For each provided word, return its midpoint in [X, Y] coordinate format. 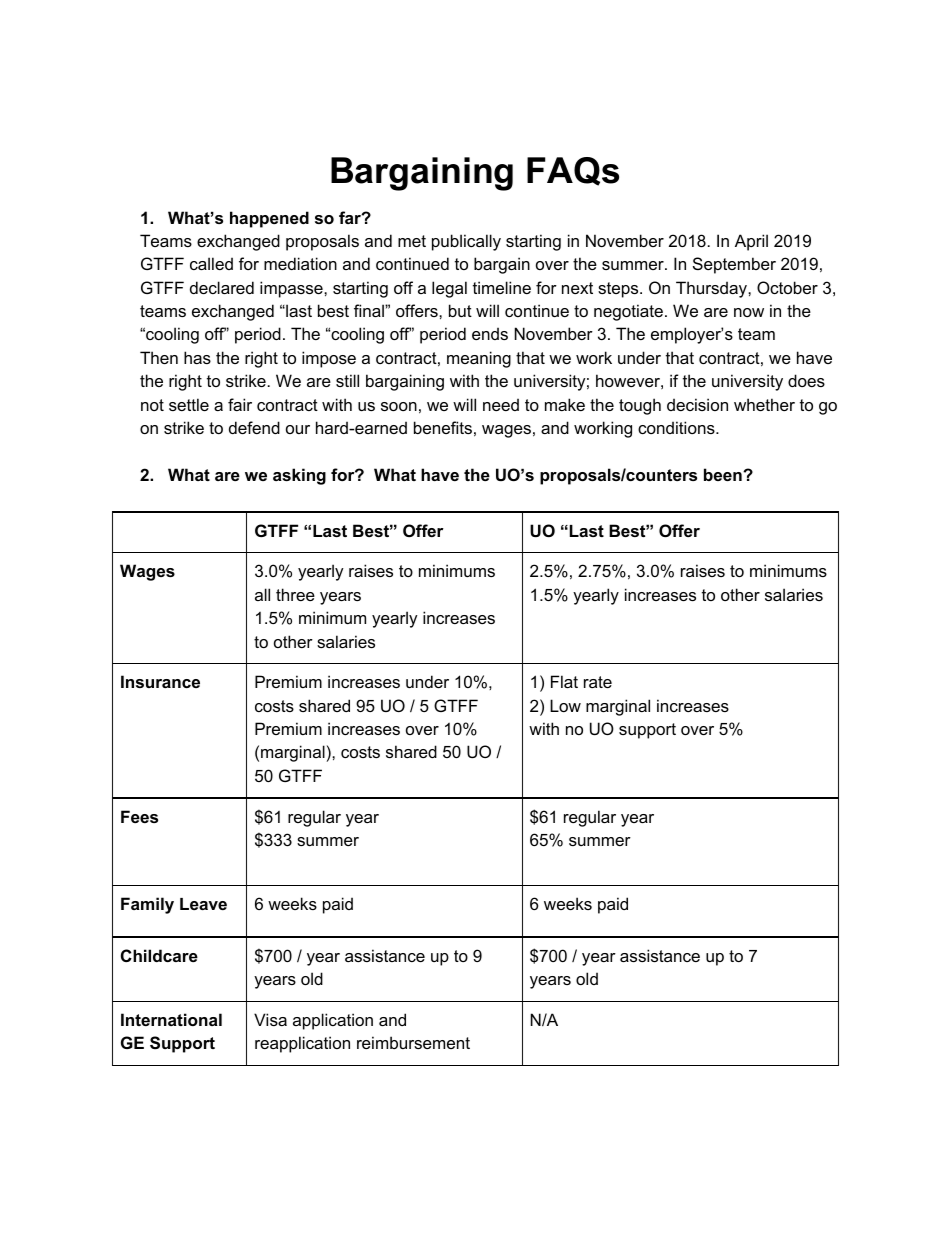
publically [466, 242]
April [751, 242]
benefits [443, 427]
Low [565, 705]
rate [598, 682]
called [211, 263]
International [171, 1019]
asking [299, 476]
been [724, 474]
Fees [139, 816]
